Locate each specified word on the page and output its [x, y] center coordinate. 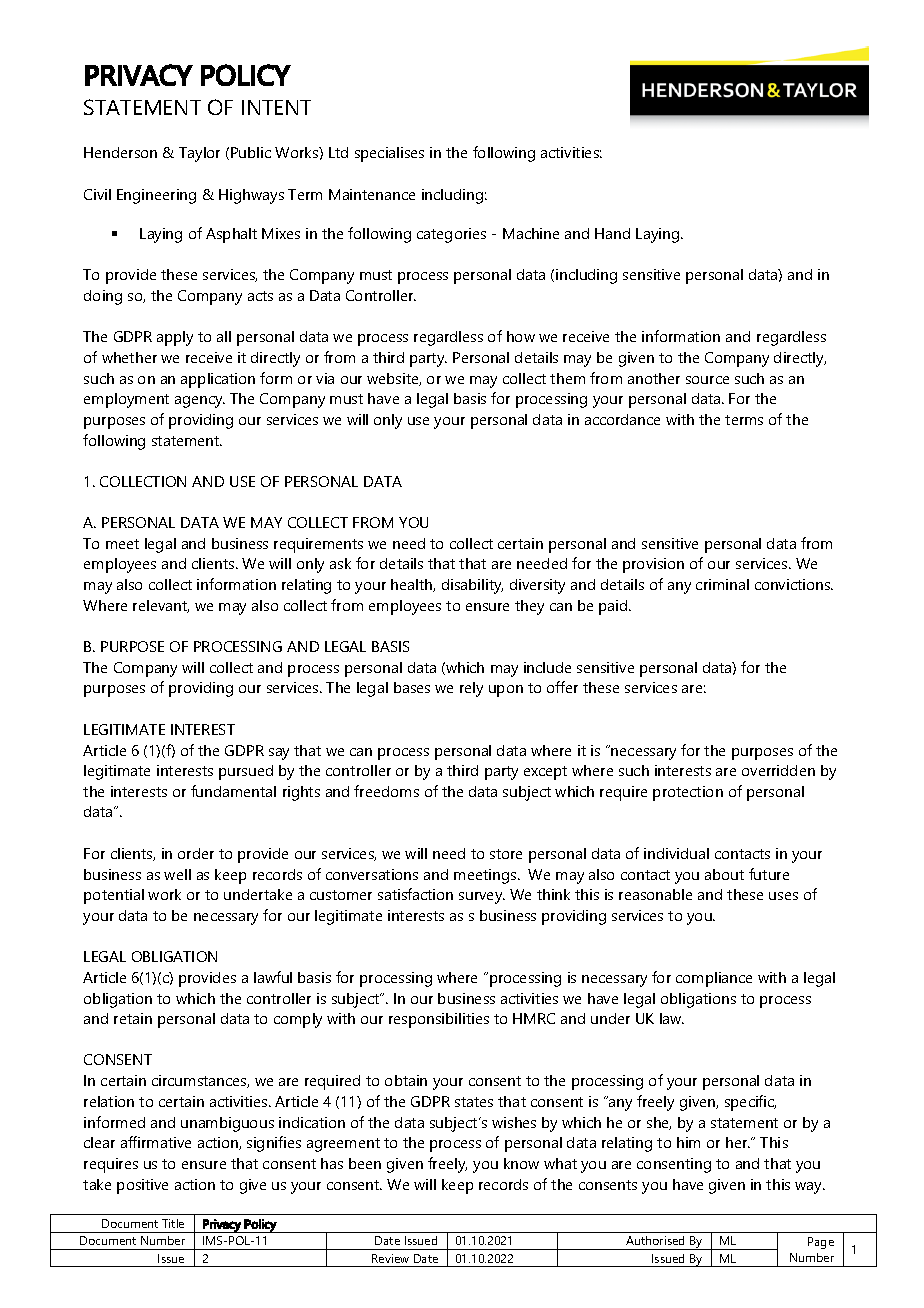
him [688, 1142]
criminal [722, 584]
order [196, 853]
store [506, 854]
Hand [612, 233]
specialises [389, 154]
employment [126, 400]
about [724, 874]
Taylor [199, 154]
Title [173, 1223]
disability [472, 586]
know [521, 1163]
